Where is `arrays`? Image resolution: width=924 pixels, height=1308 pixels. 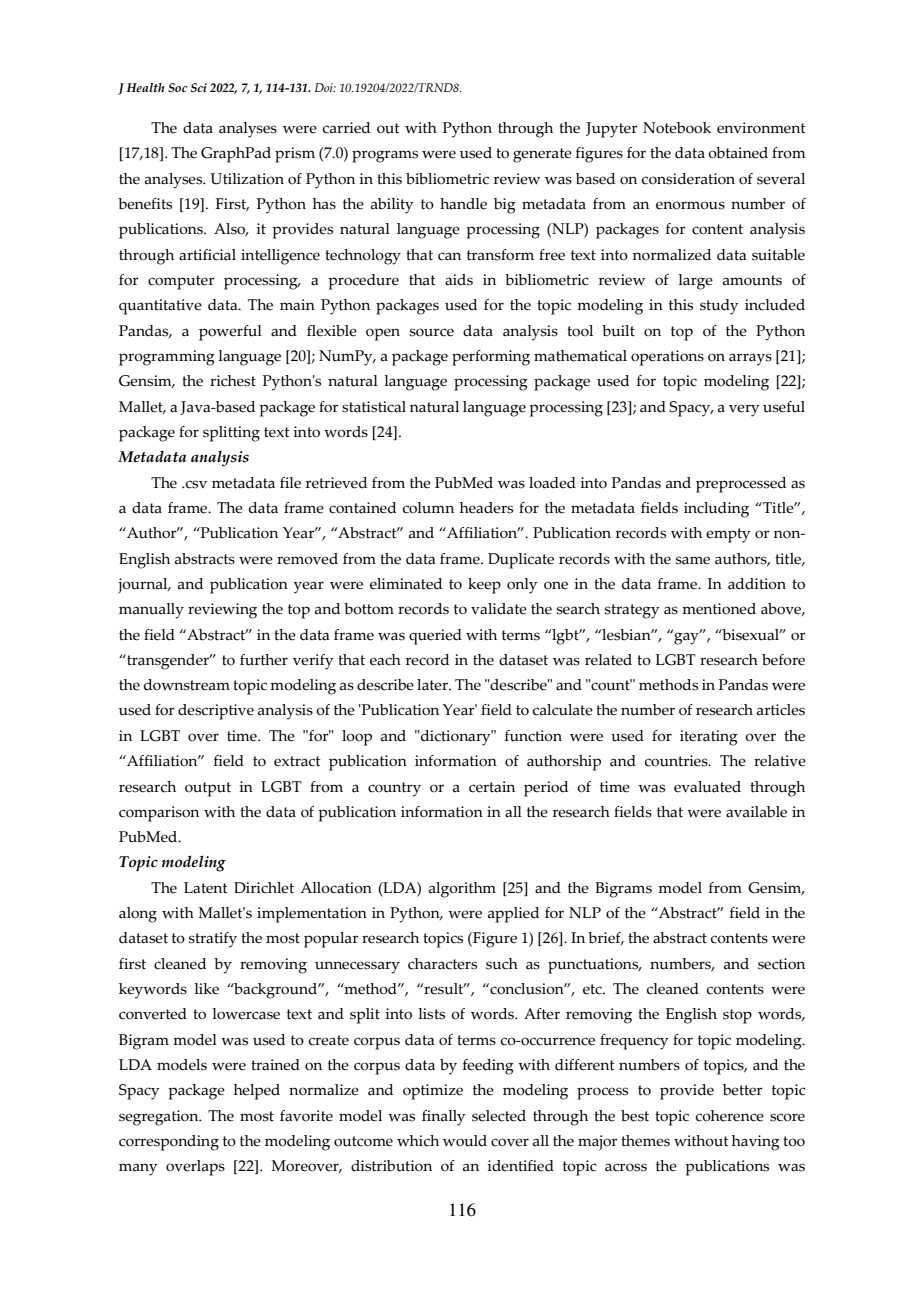 arrays is located at coordinates (750, 359).
